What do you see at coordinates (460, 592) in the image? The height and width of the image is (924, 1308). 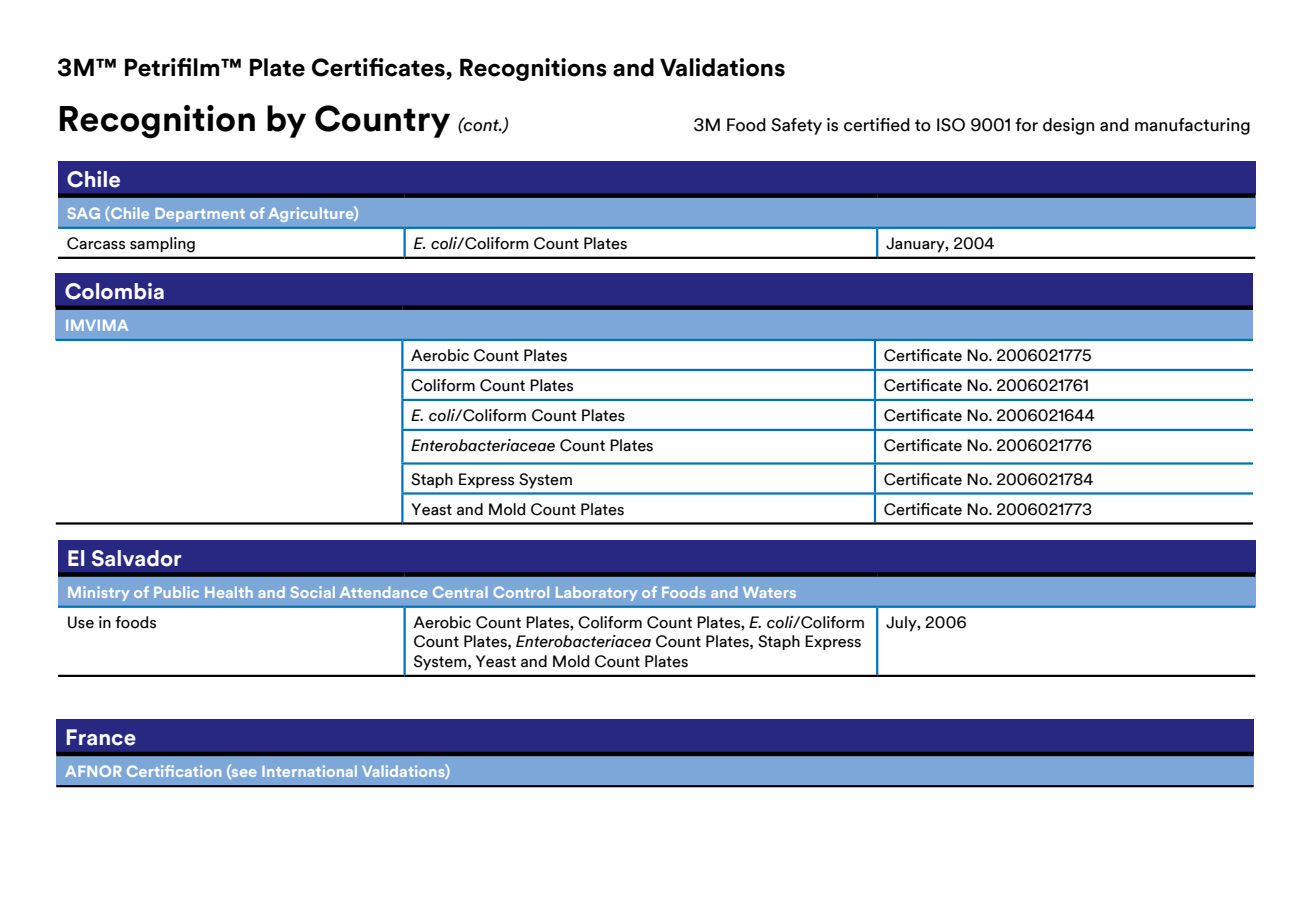 I see `Central` at bounding box center [460, 592].
